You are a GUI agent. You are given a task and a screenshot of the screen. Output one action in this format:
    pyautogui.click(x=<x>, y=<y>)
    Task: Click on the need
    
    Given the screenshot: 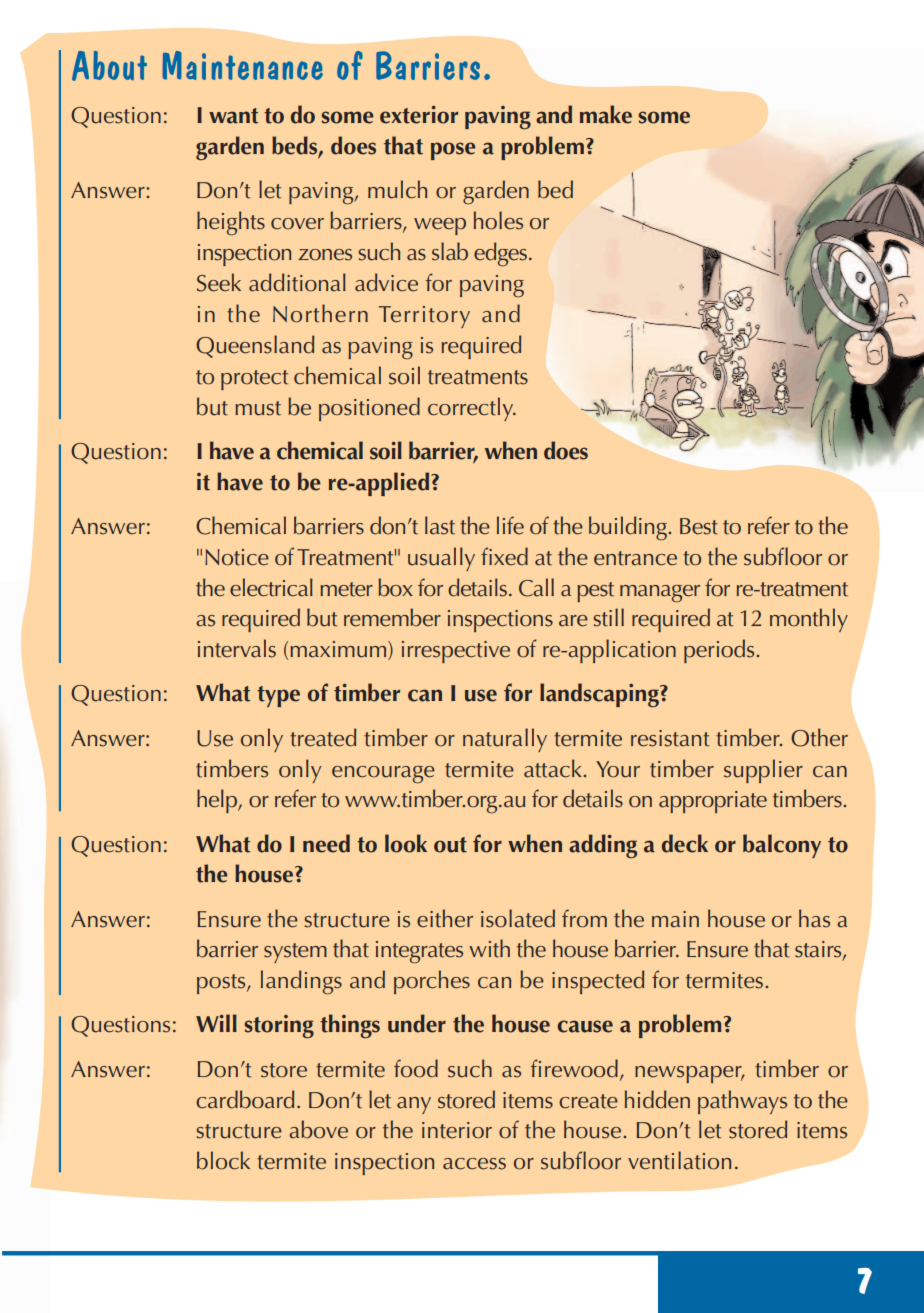 What is the action you would take?
    pyautogui.click(x=326, y=843)
